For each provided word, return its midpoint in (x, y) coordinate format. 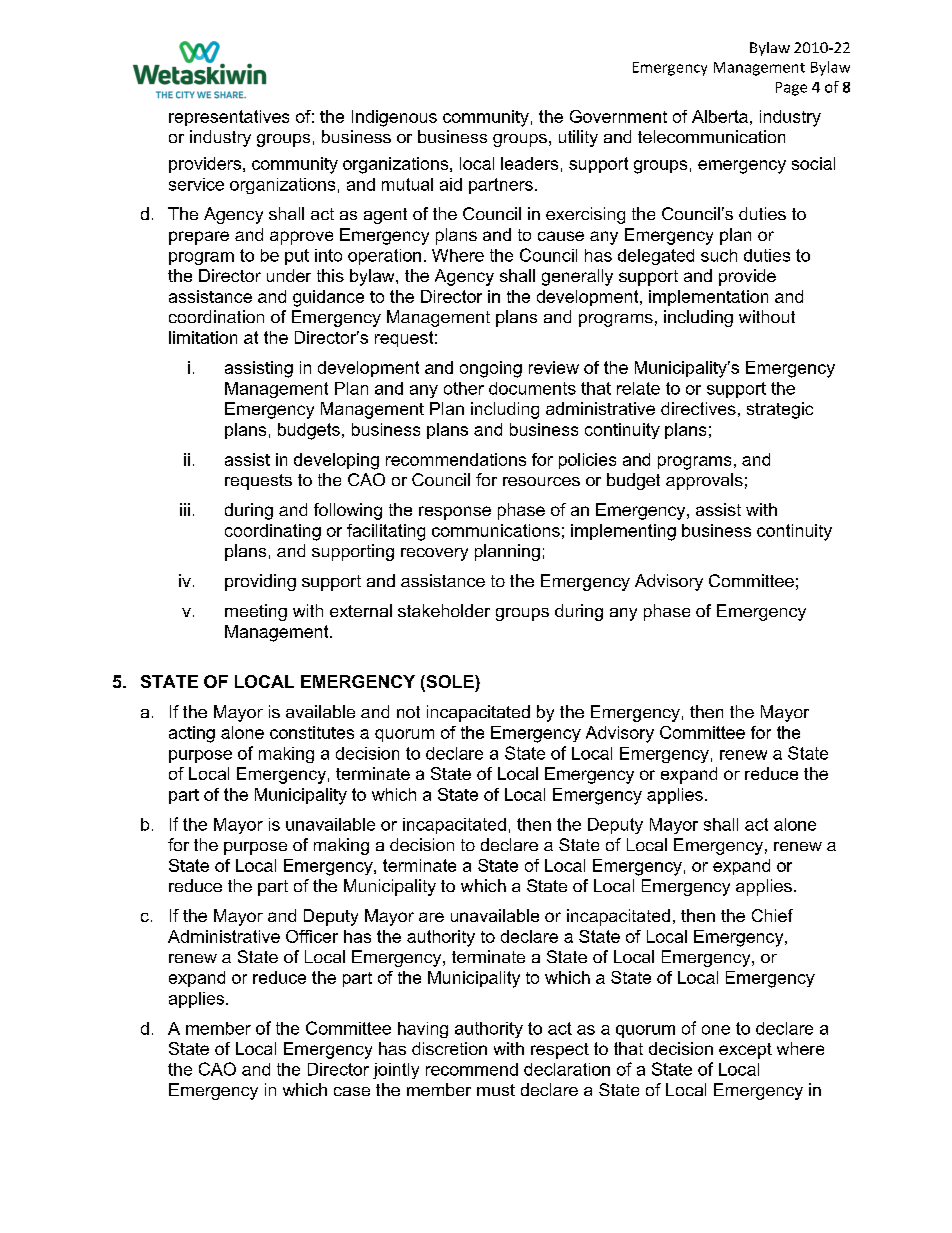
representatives (229, 118)
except (745, 1051)
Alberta (720, 116)
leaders (529, 163)
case (352, 1091)
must (496, 1090)
